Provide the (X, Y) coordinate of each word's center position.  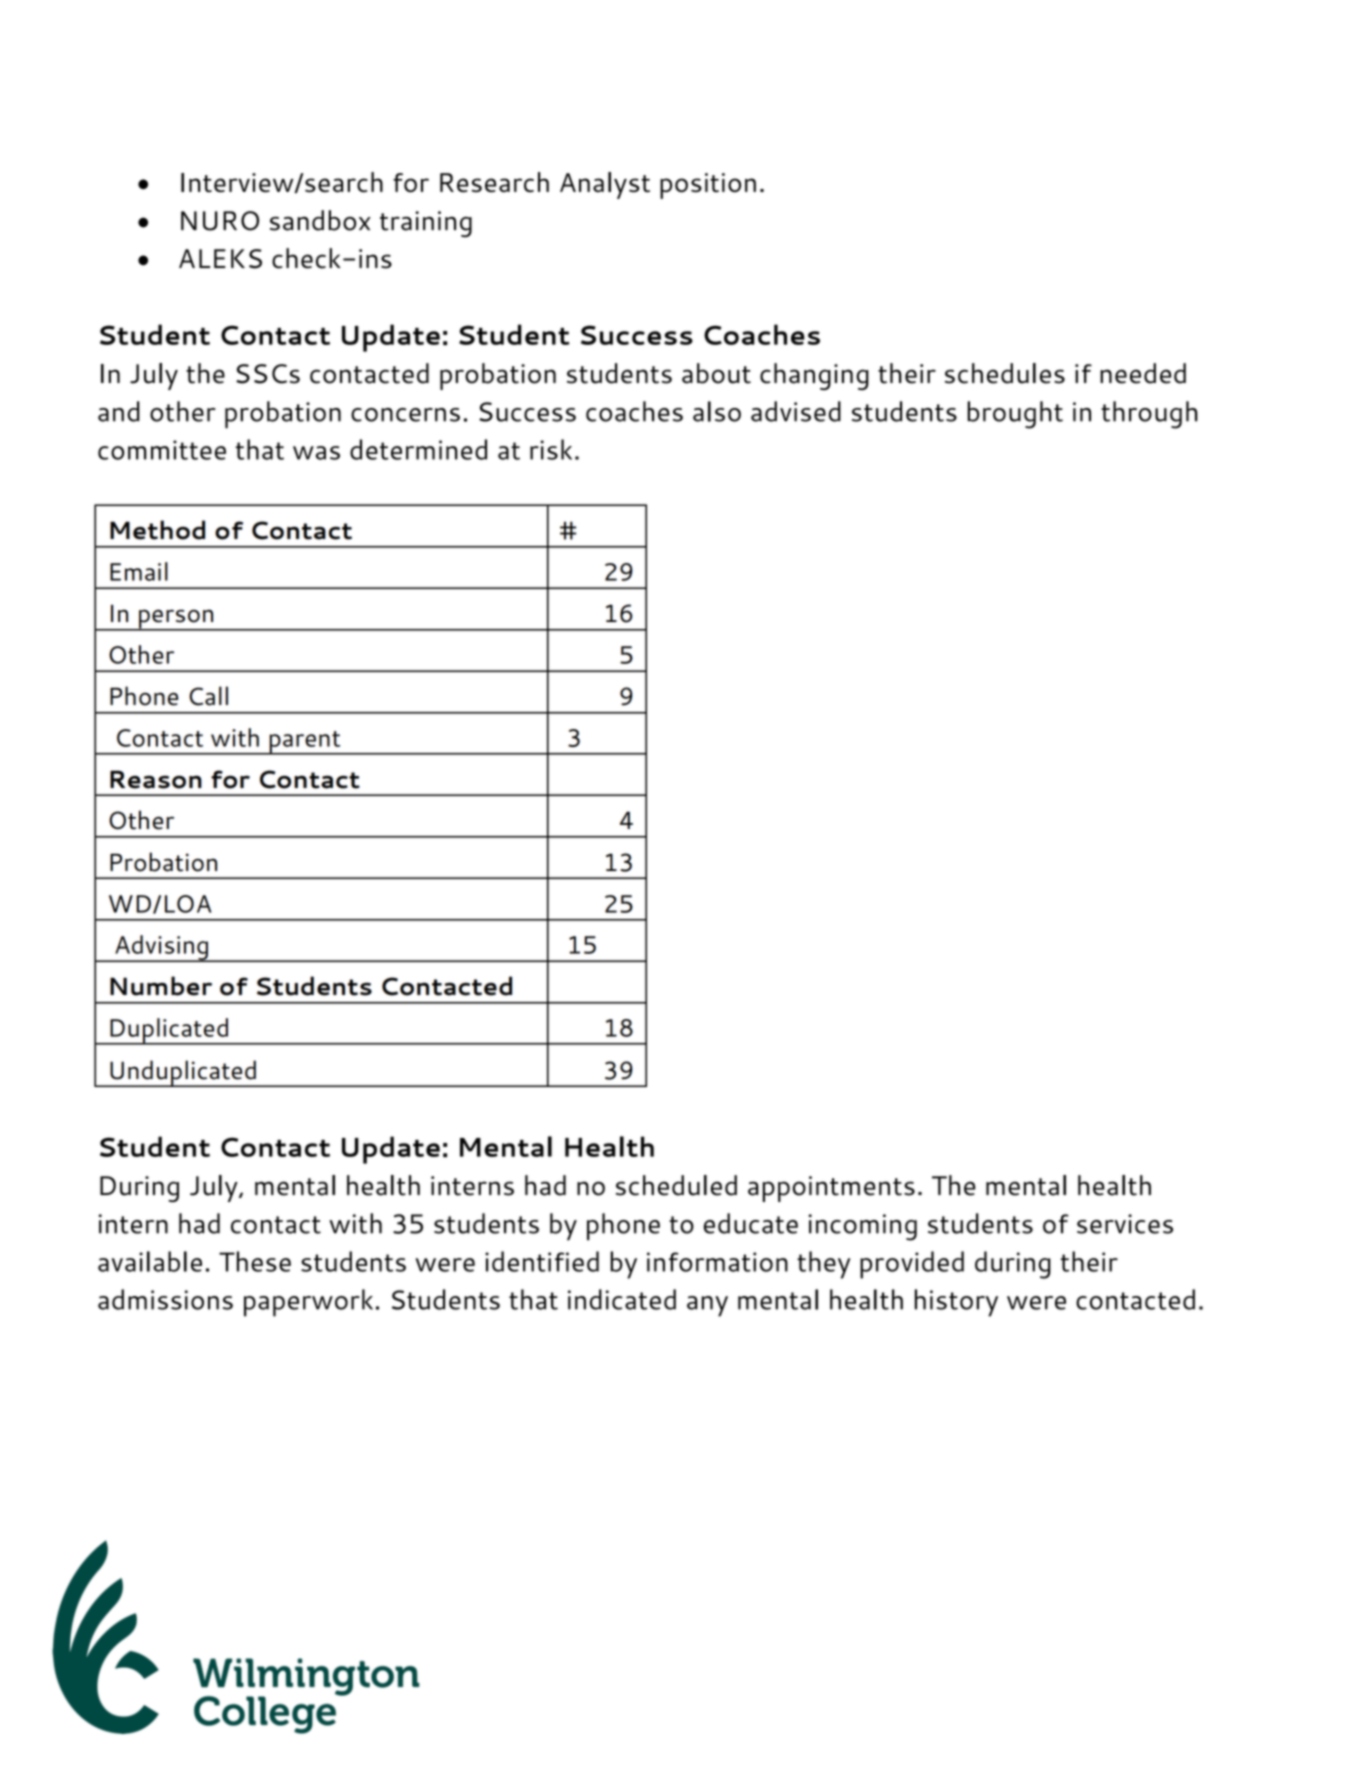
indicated (622, 1299)
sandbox (320, 220)
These (255, 1261)
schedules (1005, 373)
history (956, 1303)
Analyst (605, 185)
